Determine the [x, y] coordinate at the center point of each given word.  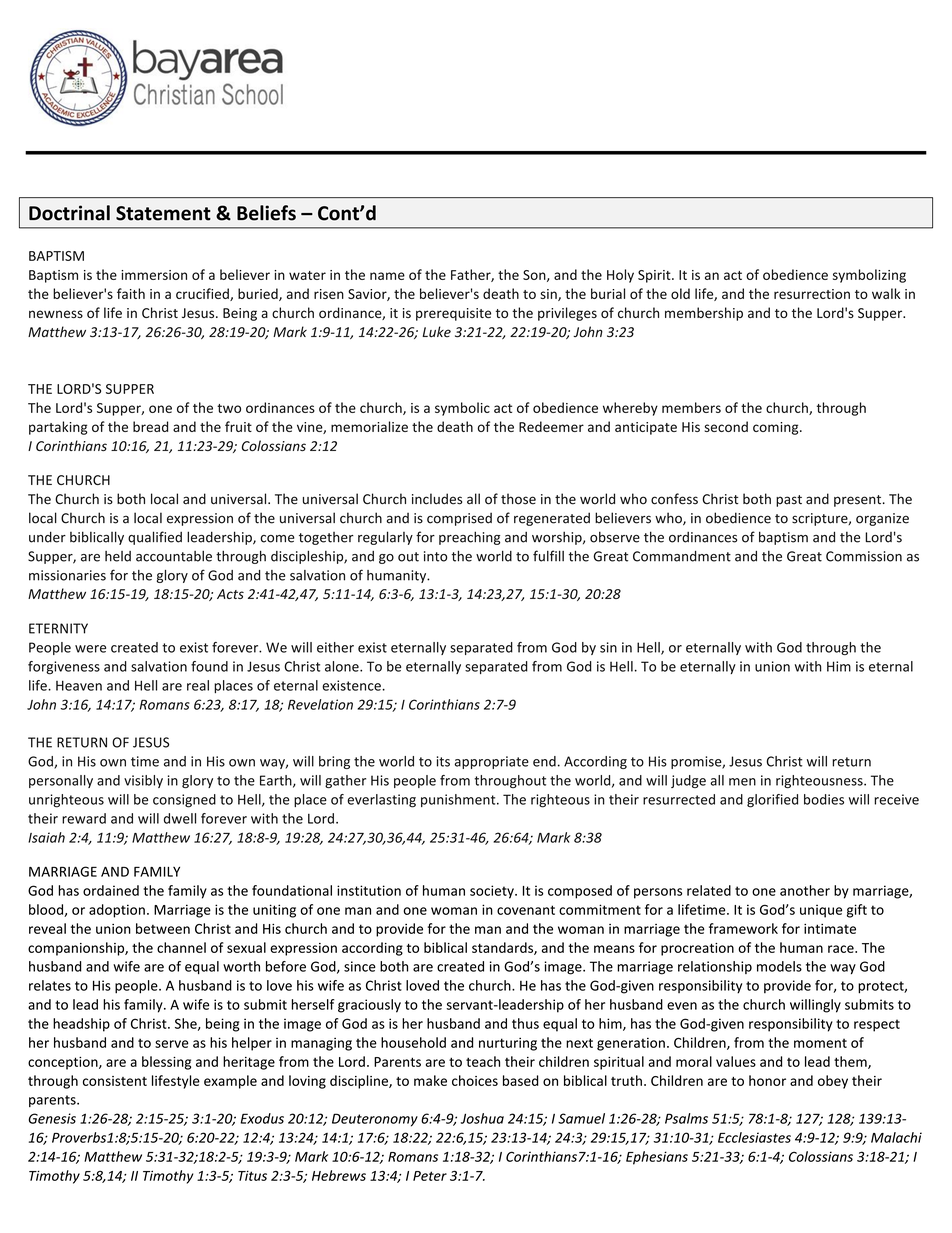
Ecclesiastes [754, 1137]
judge [688, 781]
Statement [163, 213]
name [387, 276]
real [198, 685]
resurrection [812, 294]
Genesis [52, 1118]
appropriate [492, 762]
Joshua [482, 1118]
